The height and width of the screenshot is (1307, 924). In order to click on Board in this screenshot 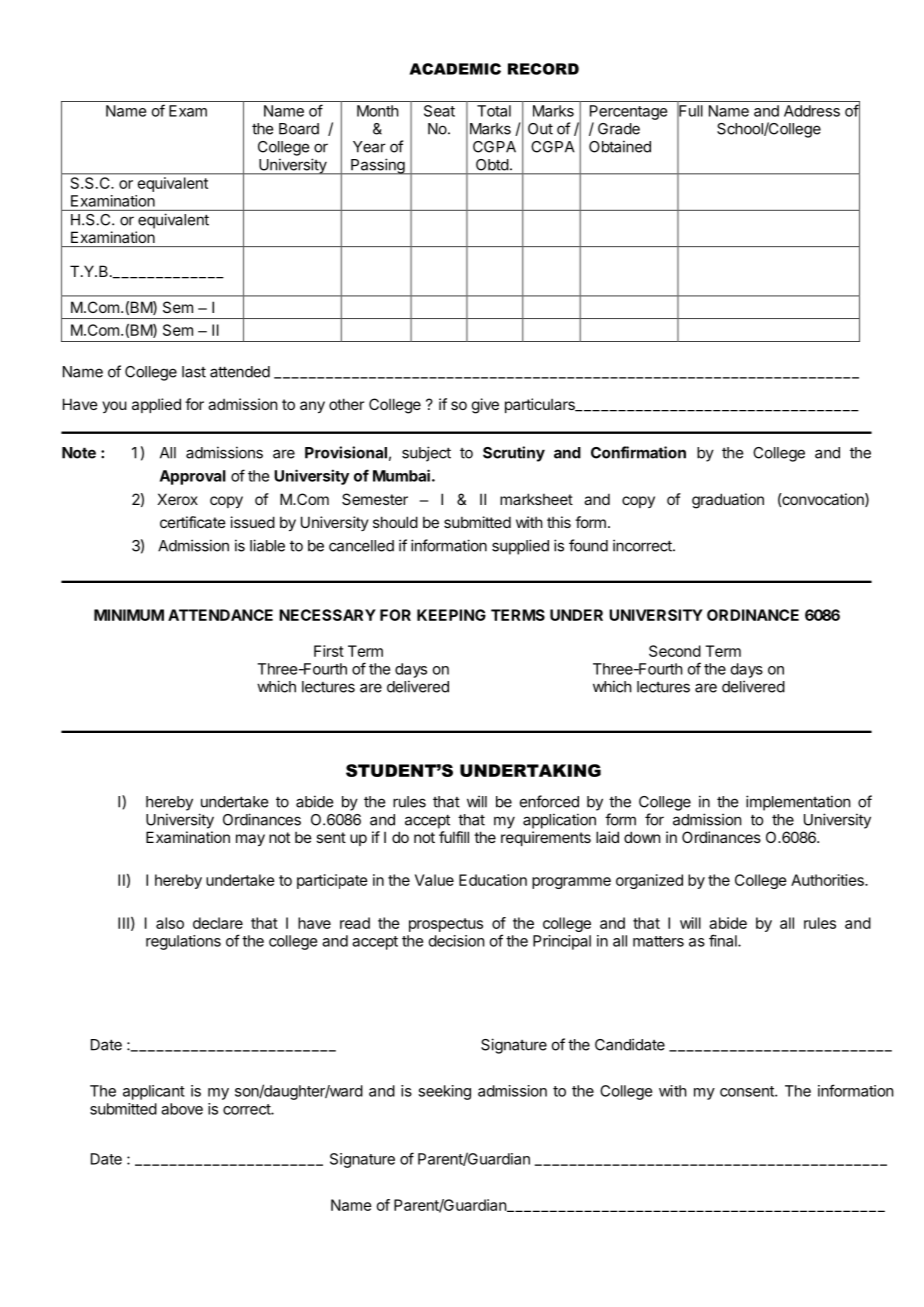, I will do `click(299, 129)`.
